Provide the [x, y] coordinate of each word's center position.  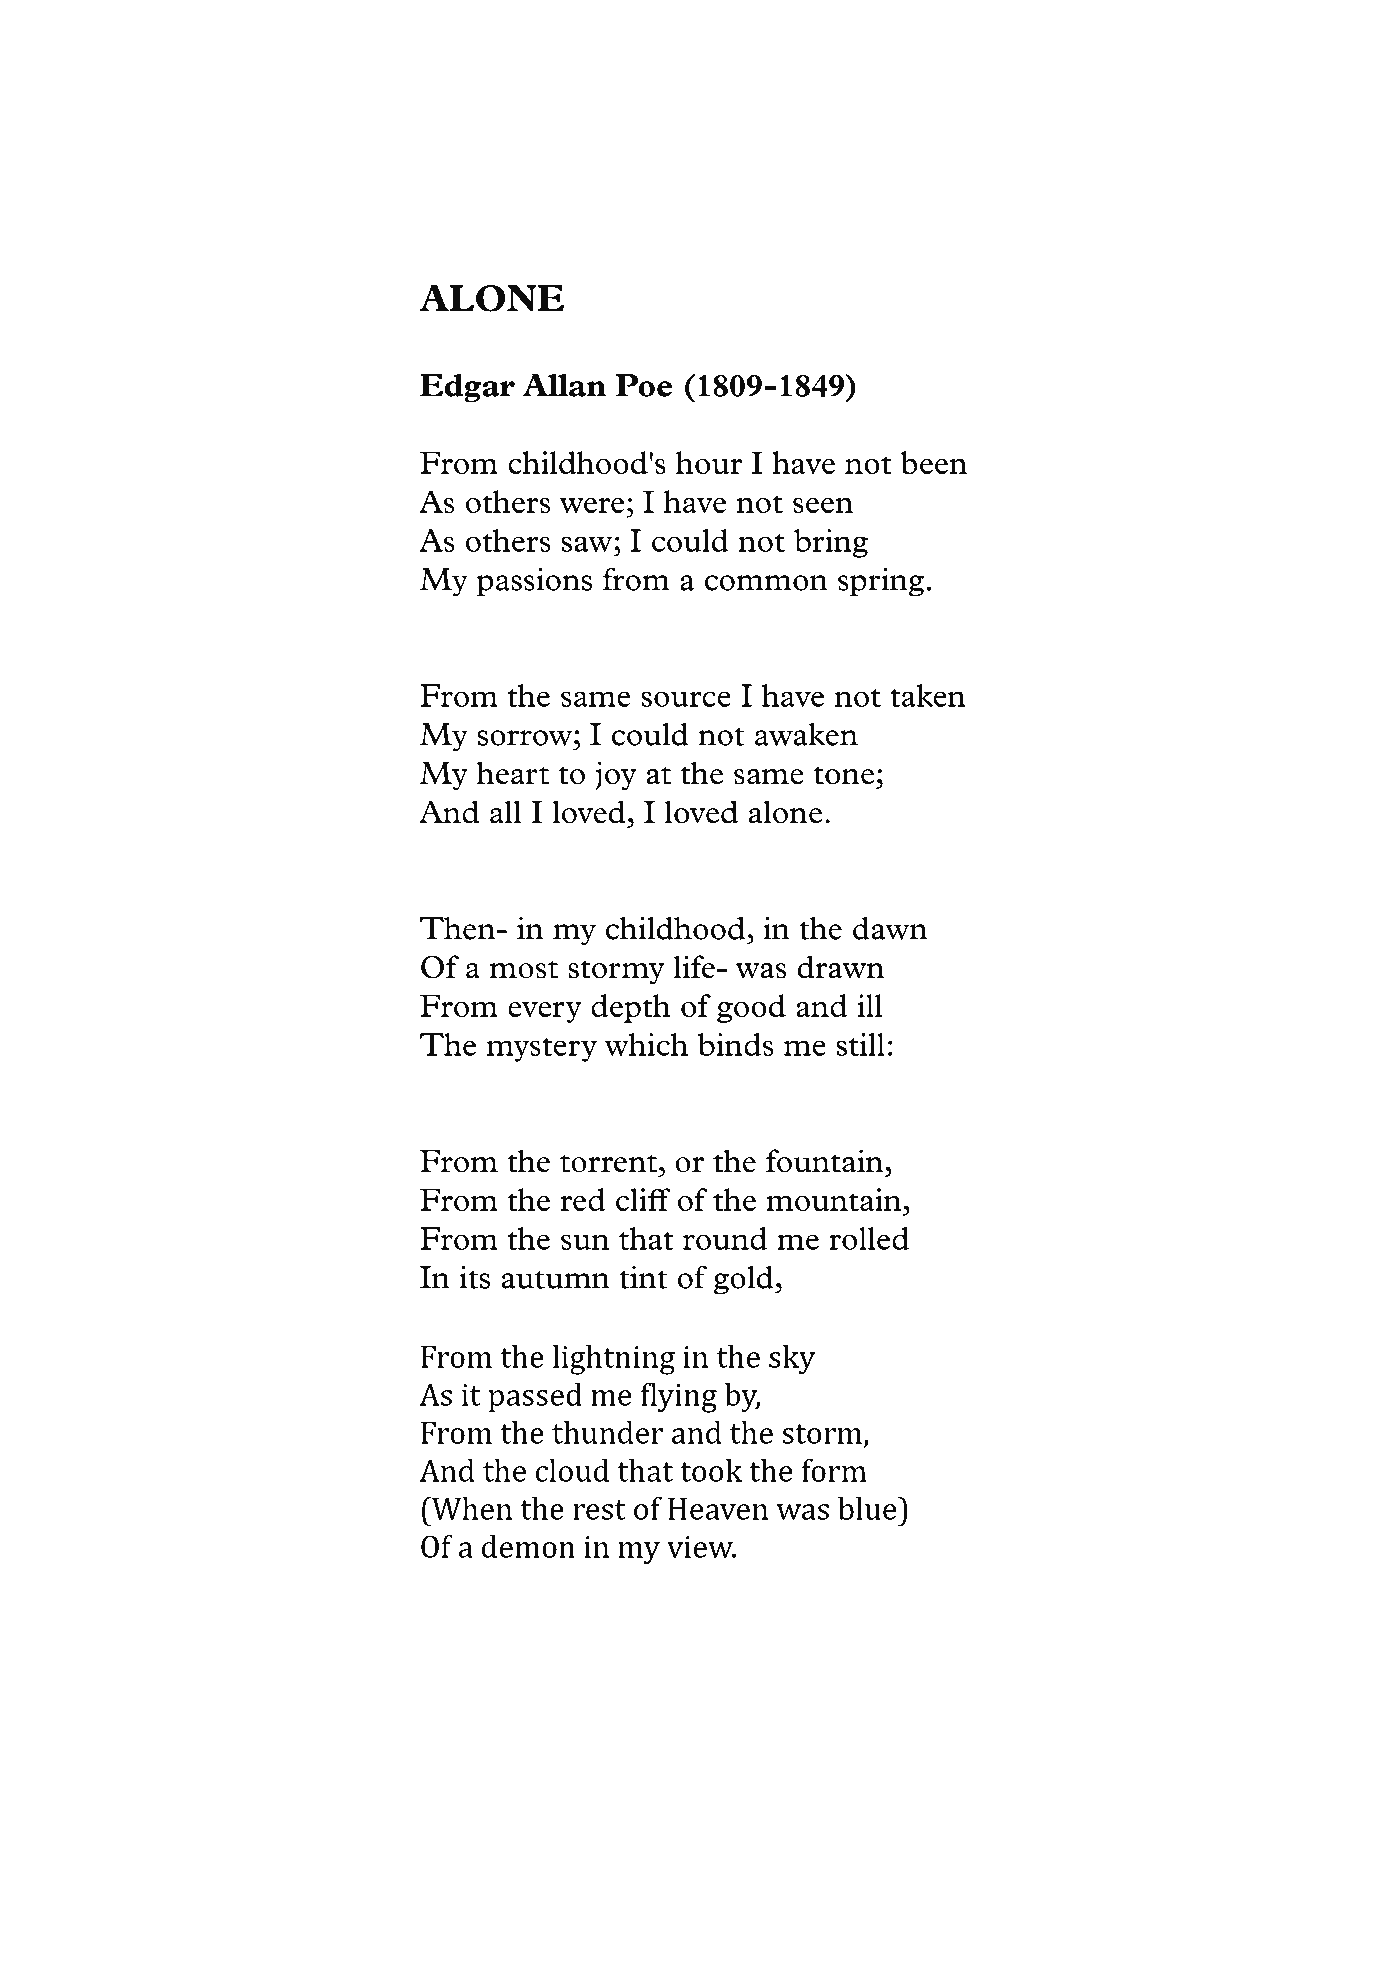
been [933, 462]
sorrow [526, 738]
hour [709, 462]
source [686, 699]
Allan [564, 385]
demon [528, 1546]
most [524, 970]
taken [928, 695]
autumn [555, 1280]
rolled [869, 1238]
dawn [890, 928]
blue [868, 1508]
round [725, 1238]
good [751, 1008]
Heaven [718, 1509]
